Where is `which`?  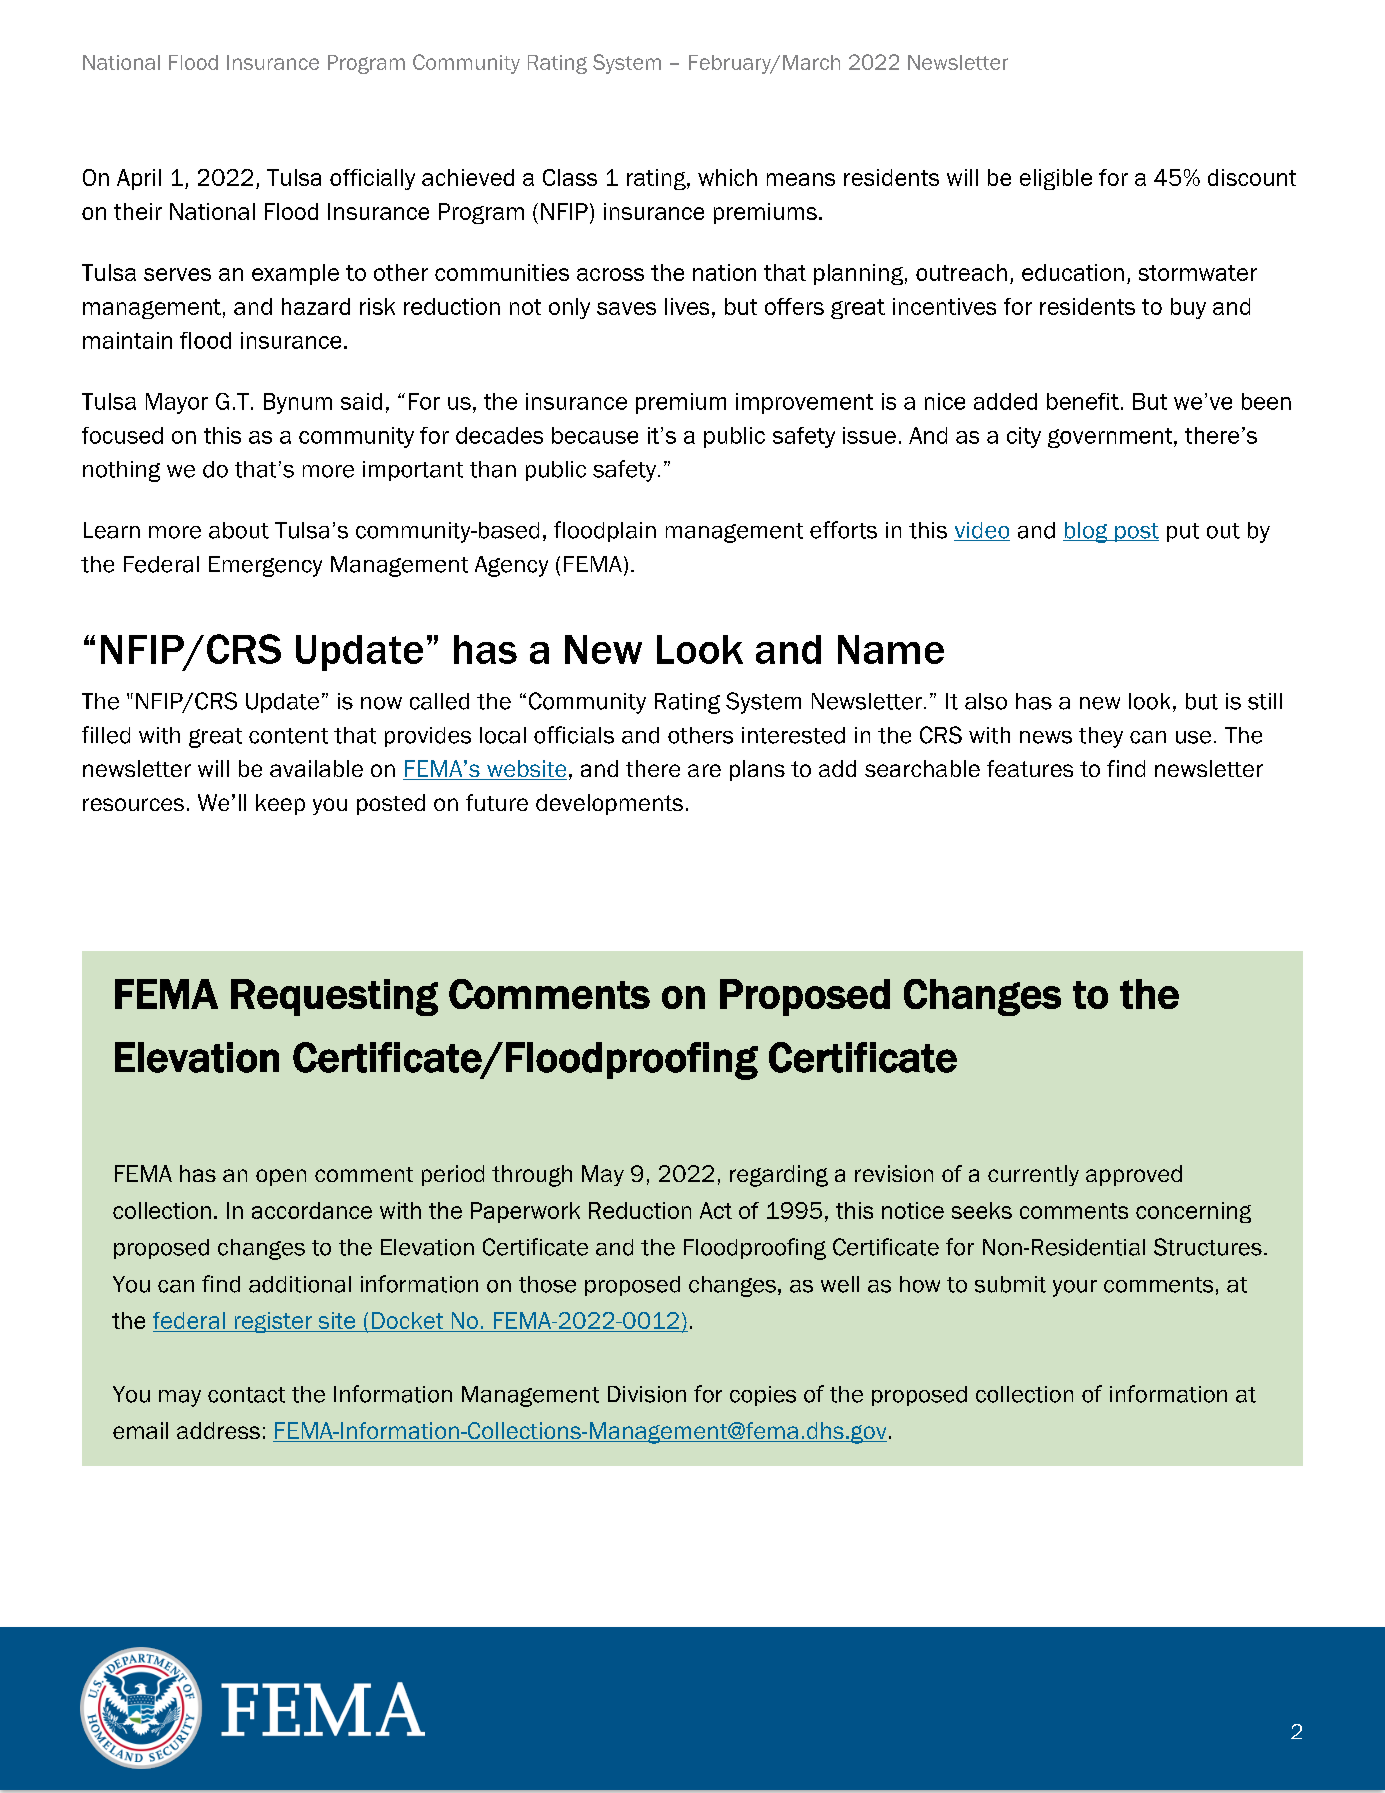 which is located at coordinates (727, 177).
